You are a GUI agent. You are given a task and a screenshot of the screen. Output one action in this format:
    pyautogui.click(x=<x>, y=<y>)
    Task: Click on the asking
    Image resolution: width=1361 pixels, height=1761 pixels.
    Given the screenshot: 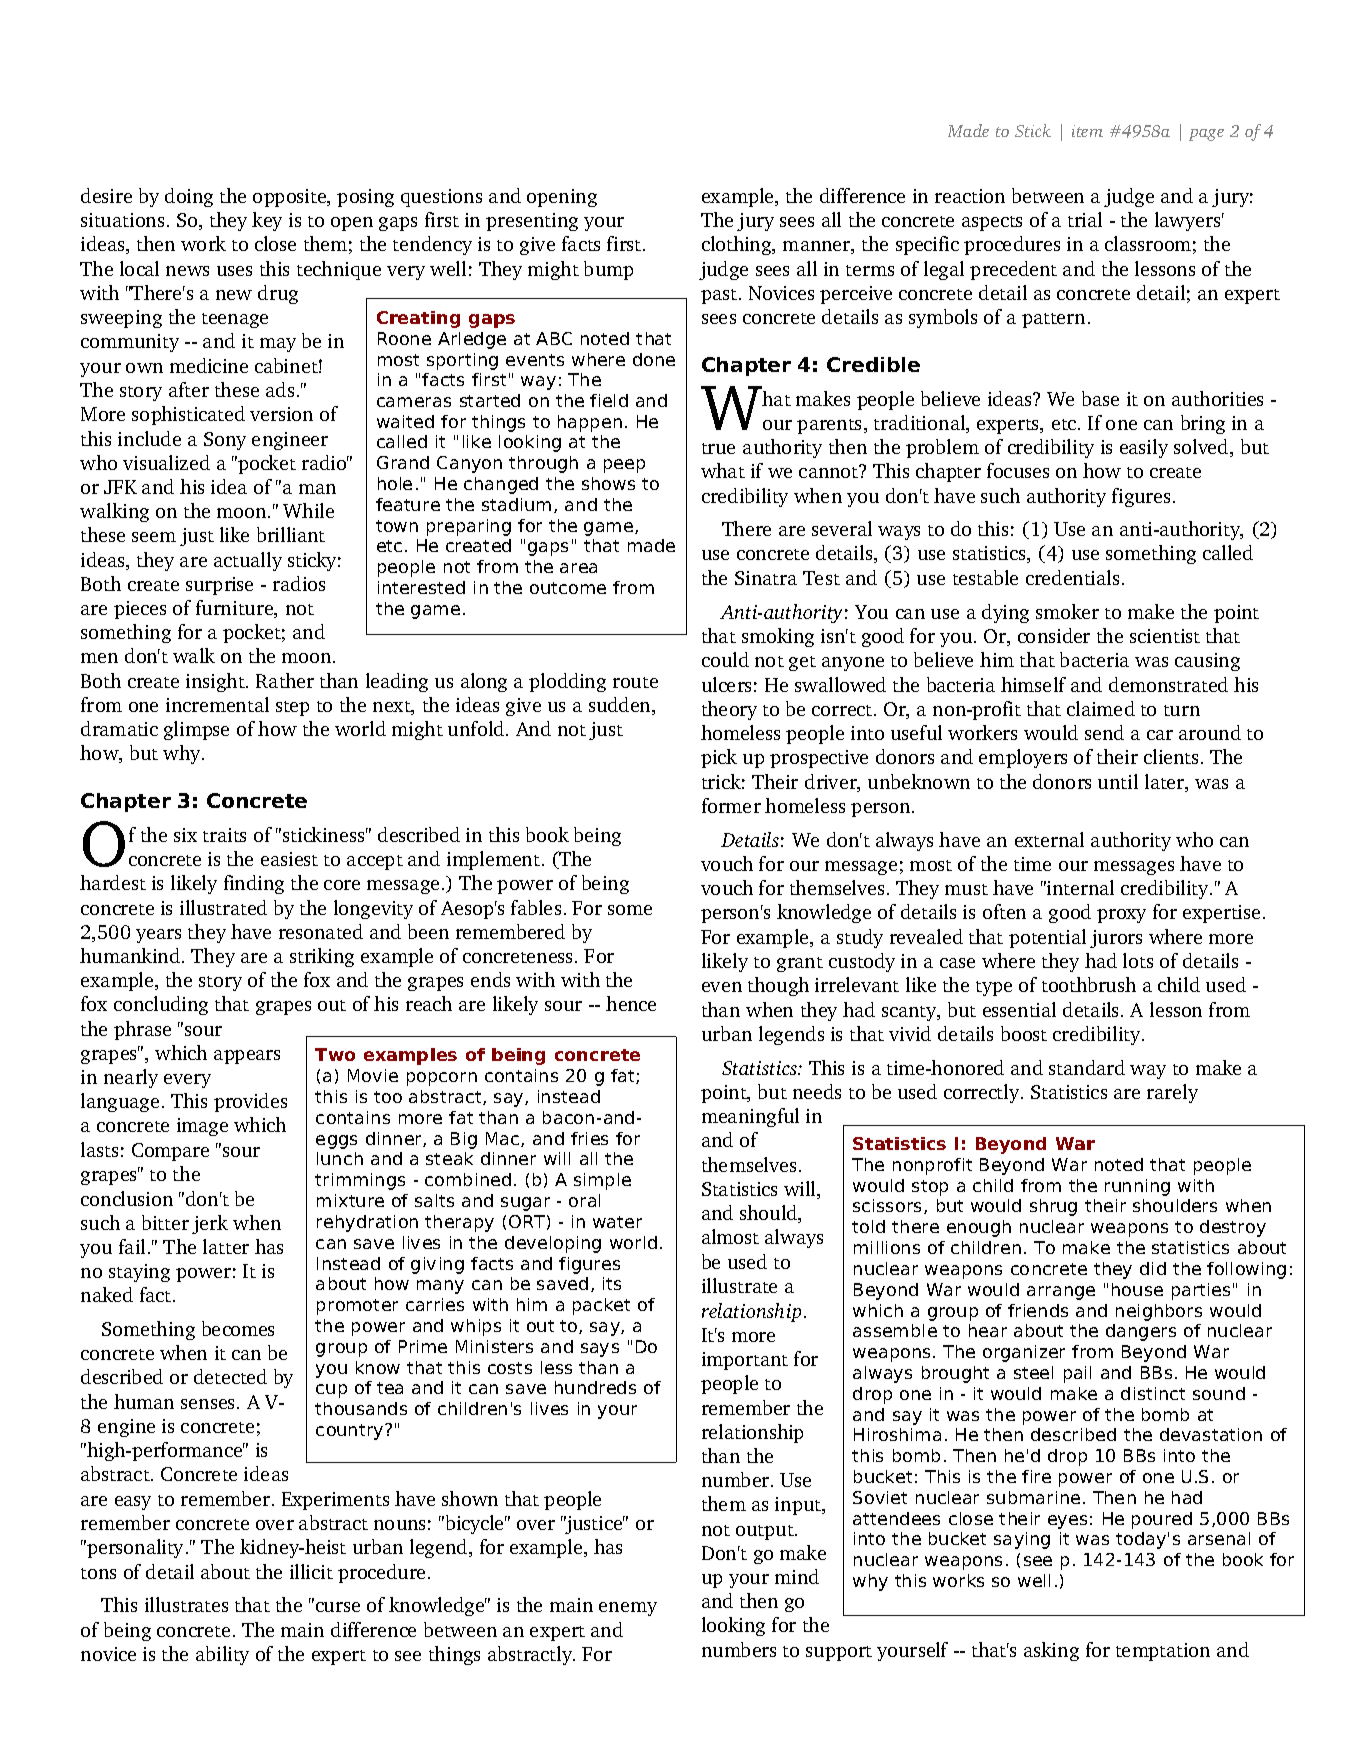 What is the action you would take?
    pyautogui.click(x=1051, y=1651)
